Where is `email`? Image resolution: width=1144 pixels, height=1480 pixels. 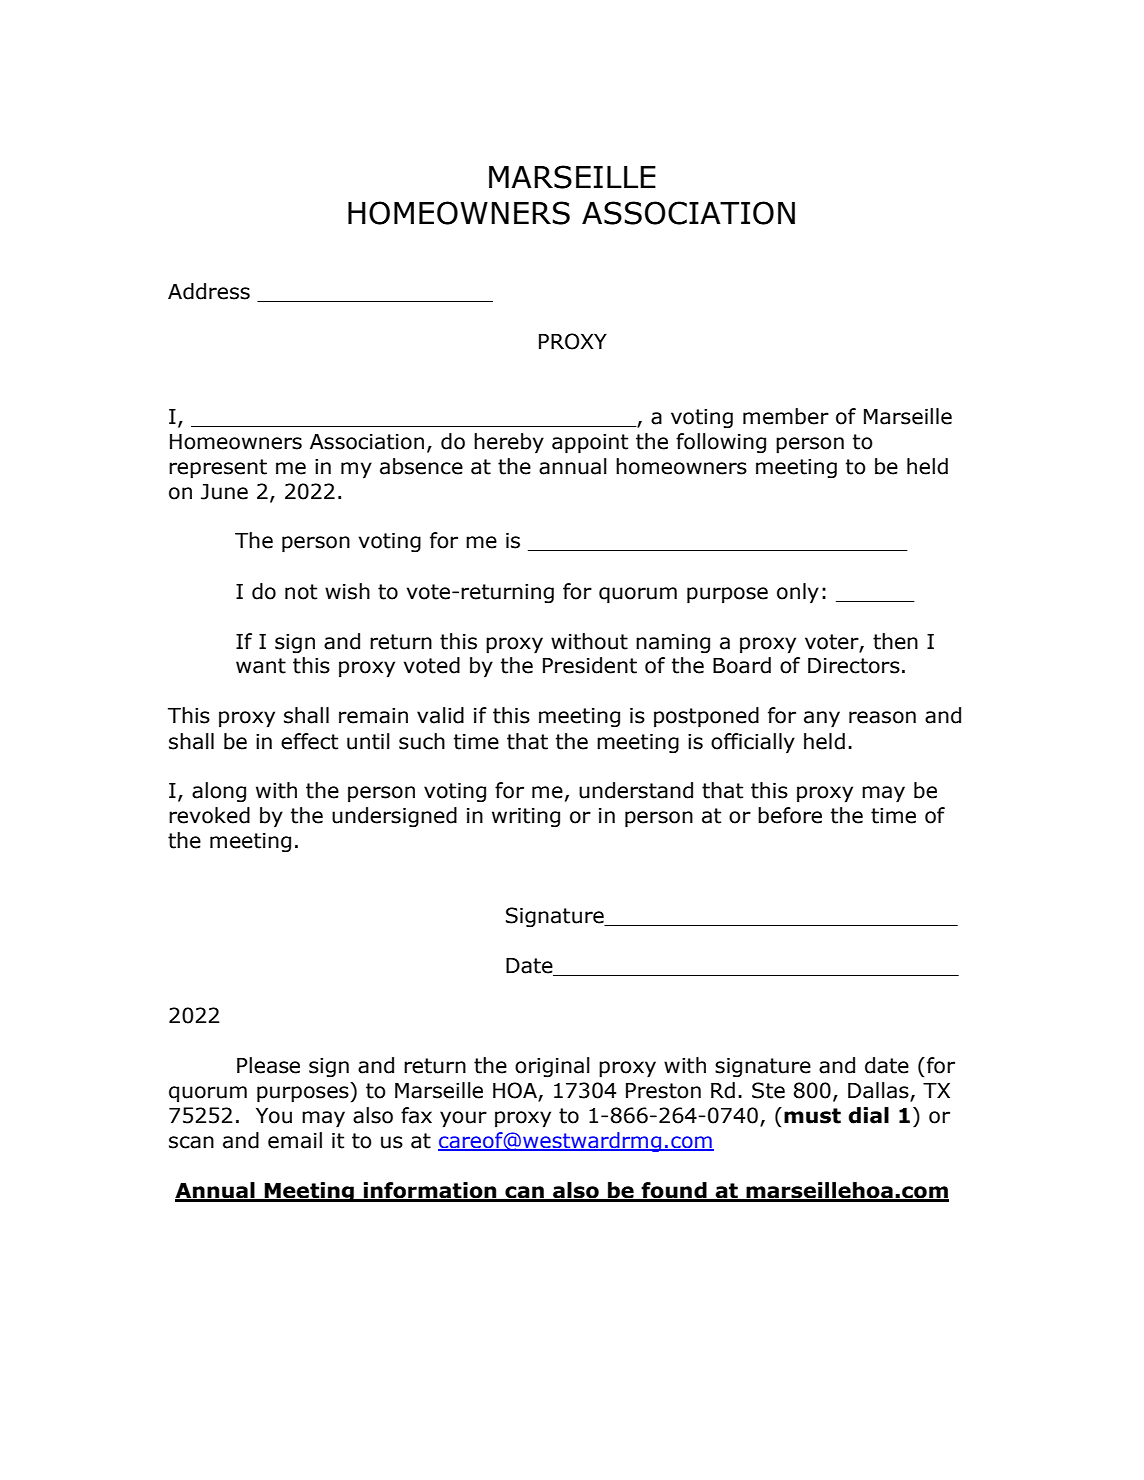
email is located at coordinates (295, 1140).
